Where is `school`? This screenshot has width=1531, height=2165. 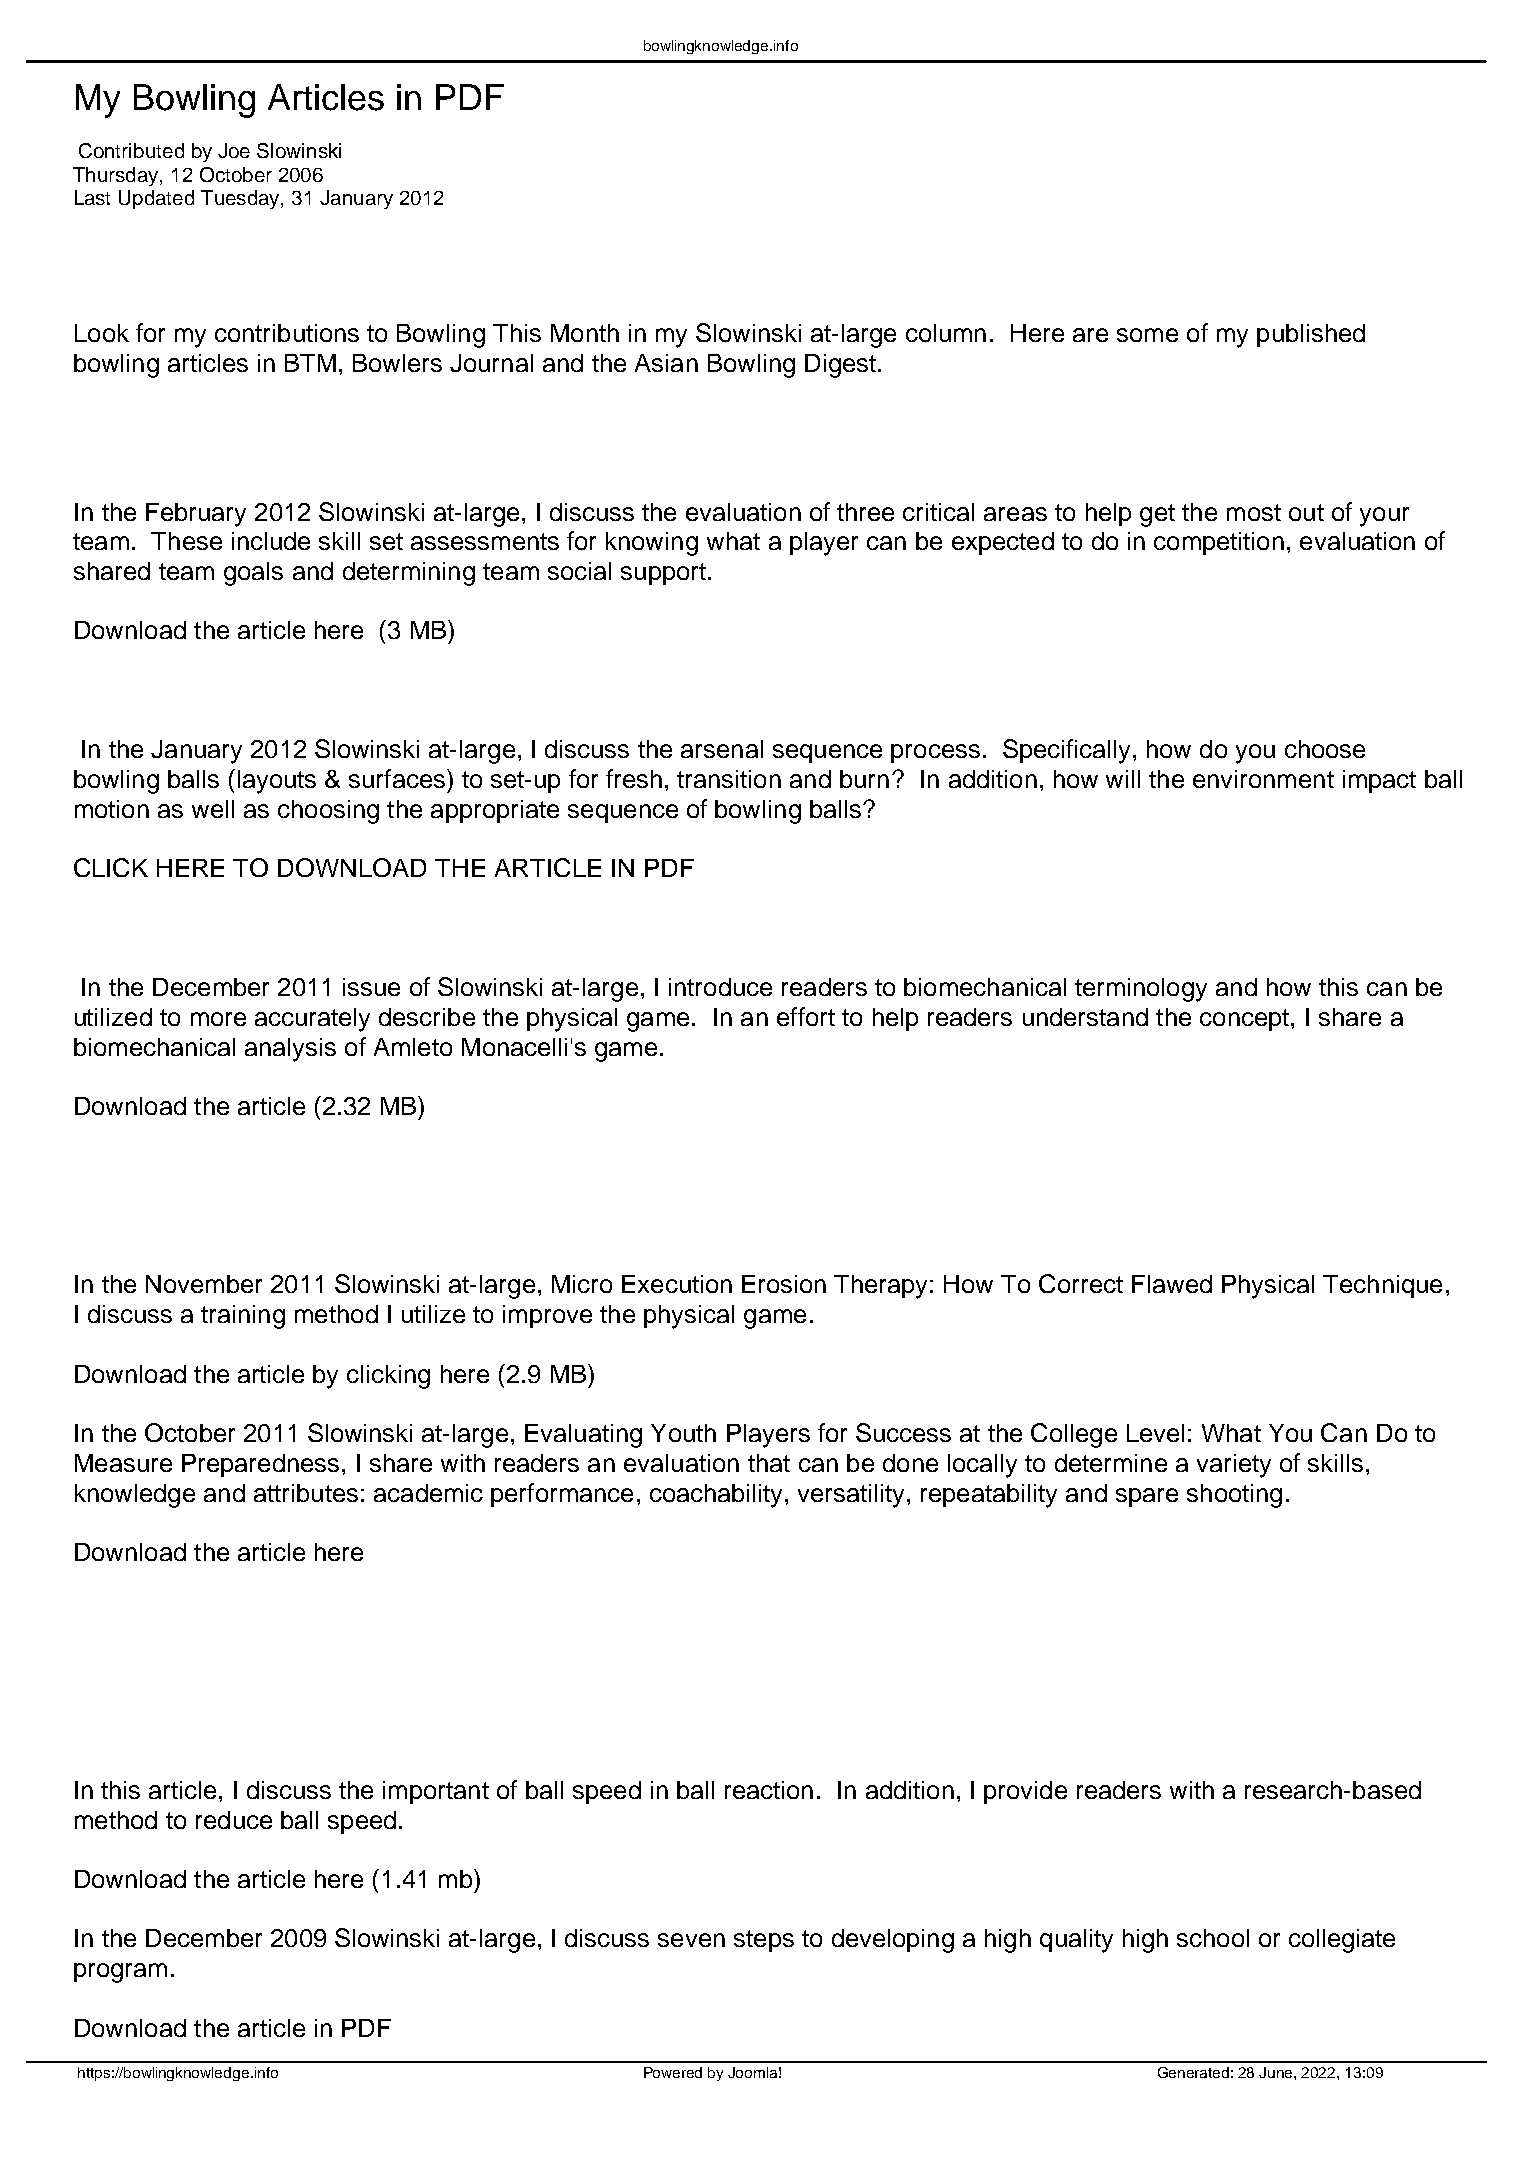 school is located at coordinates (1213, 1938).
